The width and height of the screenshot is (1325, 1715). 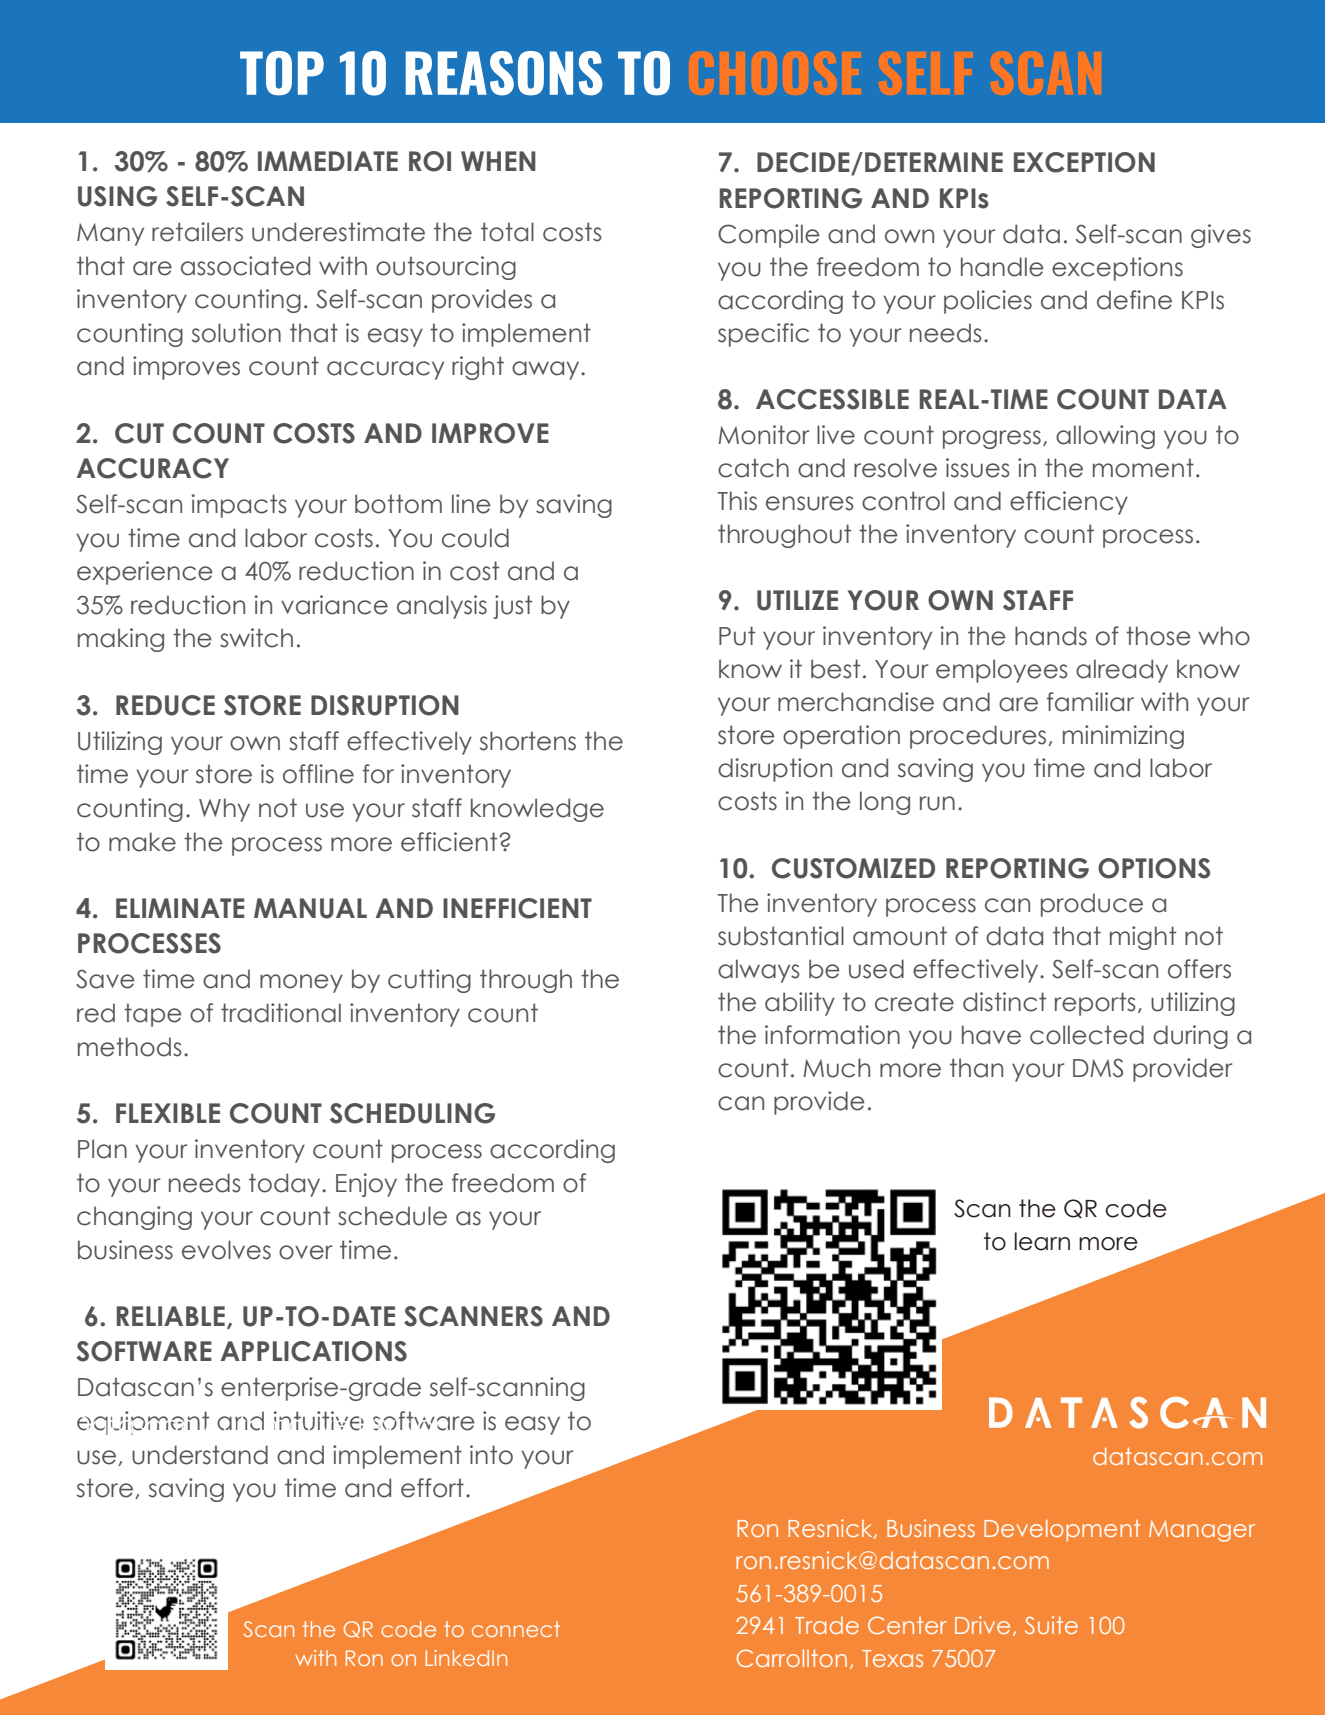 What do you see at coordinates (171, 1316) in the screenshot?
I see `RELIABLE` at bounding box center [171, 1316].
